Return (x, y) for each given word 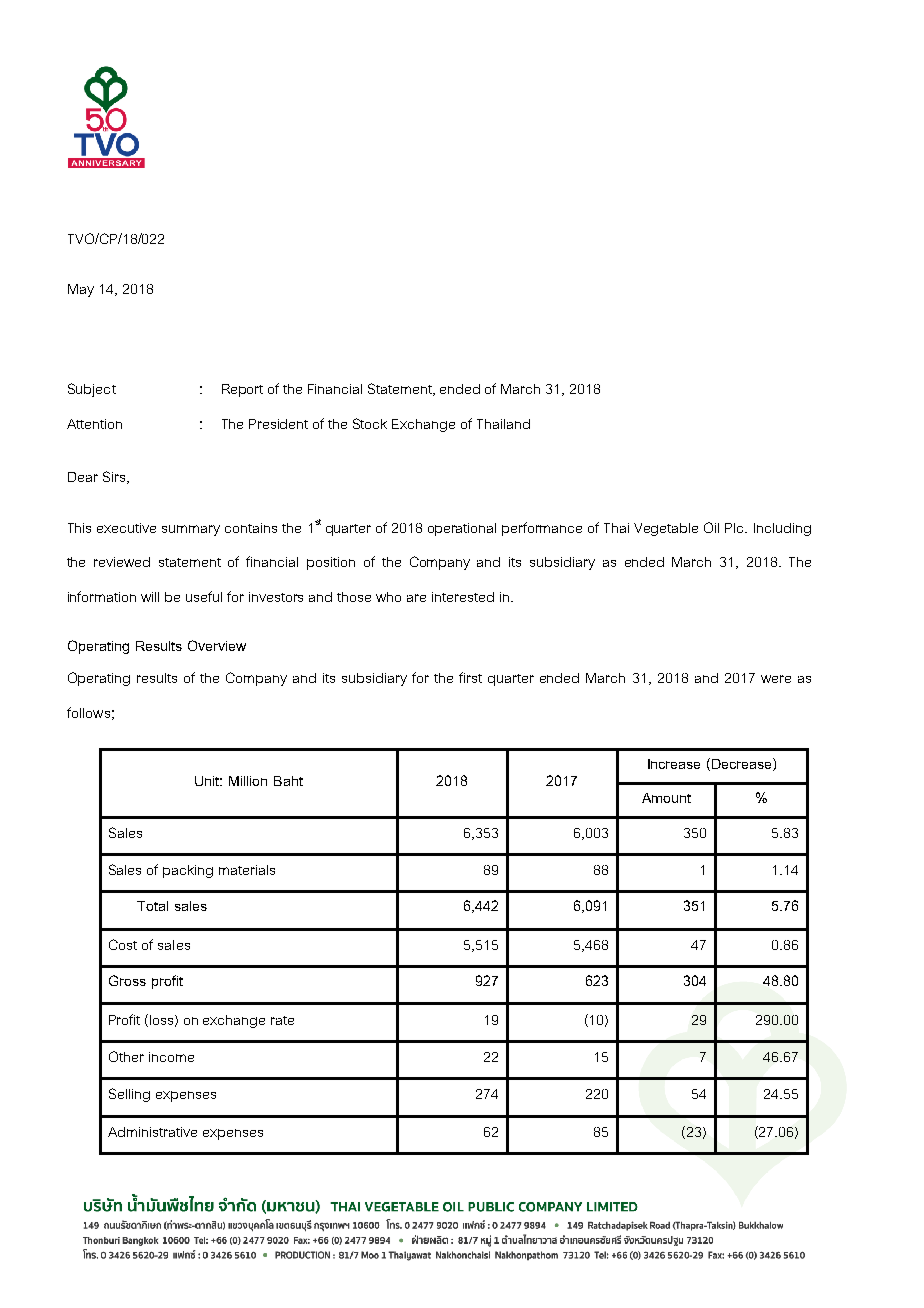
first (470, 677)
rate (282, 1020)
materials (247, 870)
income (171, 1057)
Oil (711, 527)
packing (188, 871)
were (776, 679)
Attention (94, 424)
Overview (217, 645)
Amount (666, 798)
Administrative (152, 1132)
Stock (370, 423)
